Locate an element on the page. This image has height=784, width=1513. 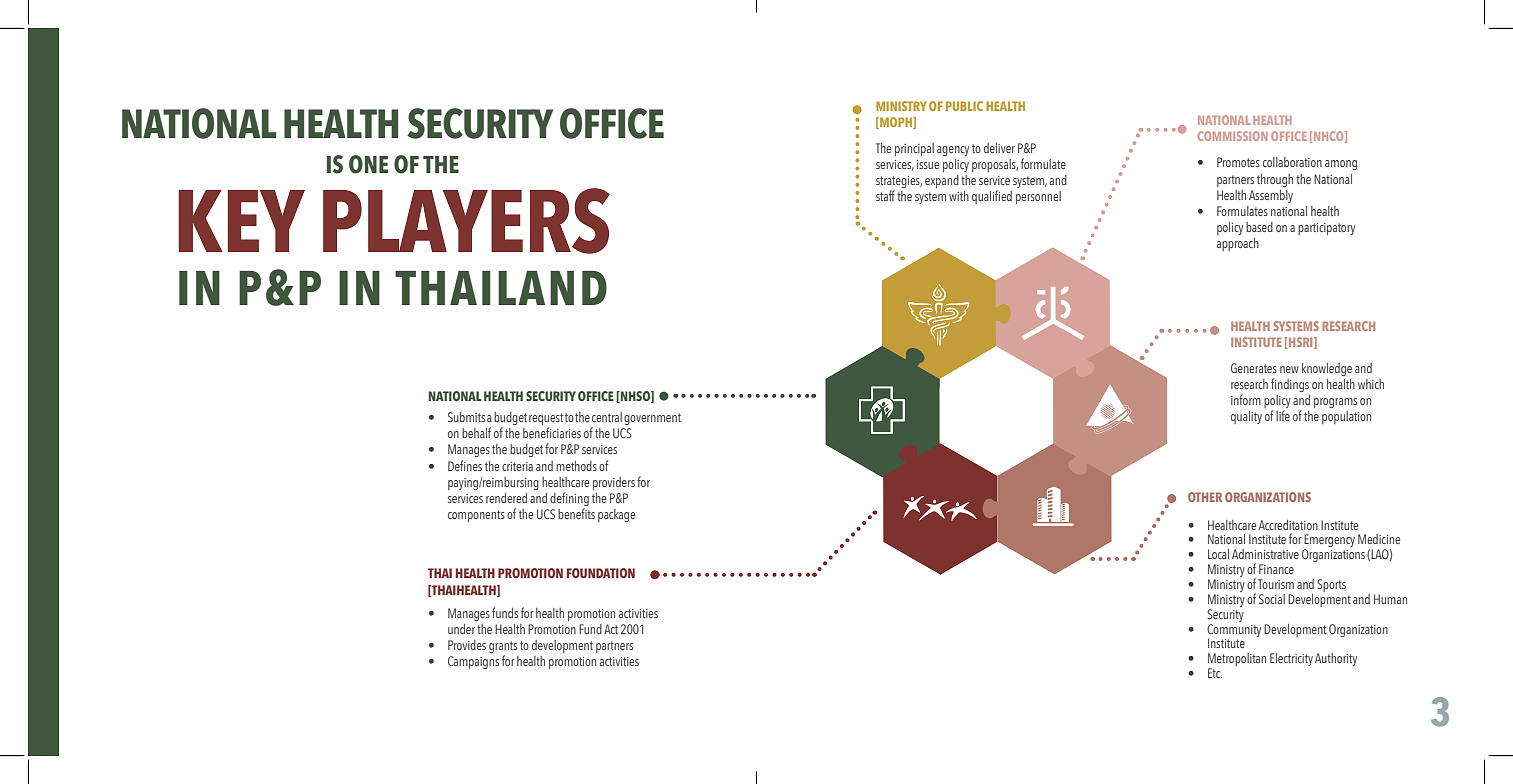
principal is located at coordinates (914, 149).
